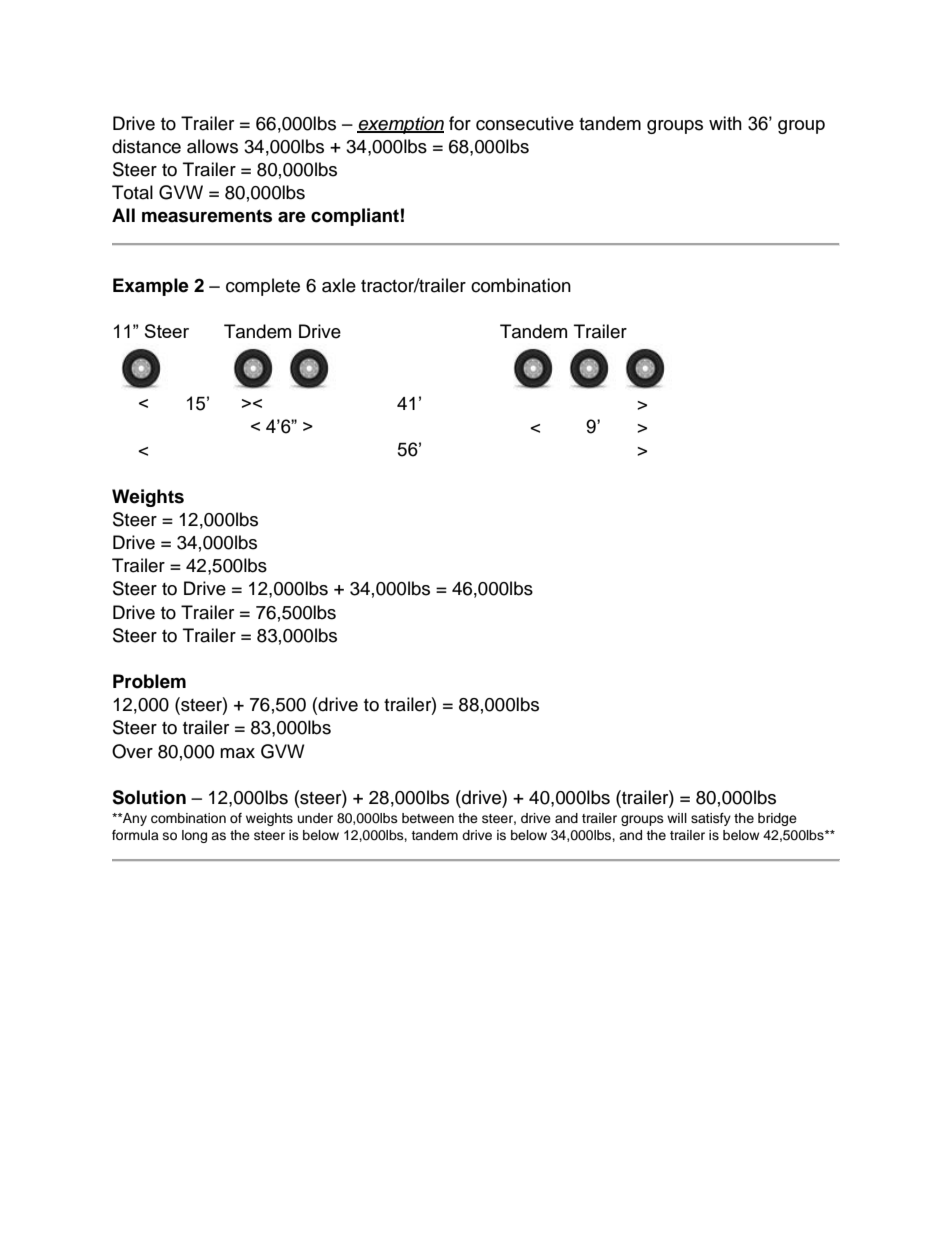 This screenshot has height=1233, width=952. I want to click on compliant, so click(355, 217).
